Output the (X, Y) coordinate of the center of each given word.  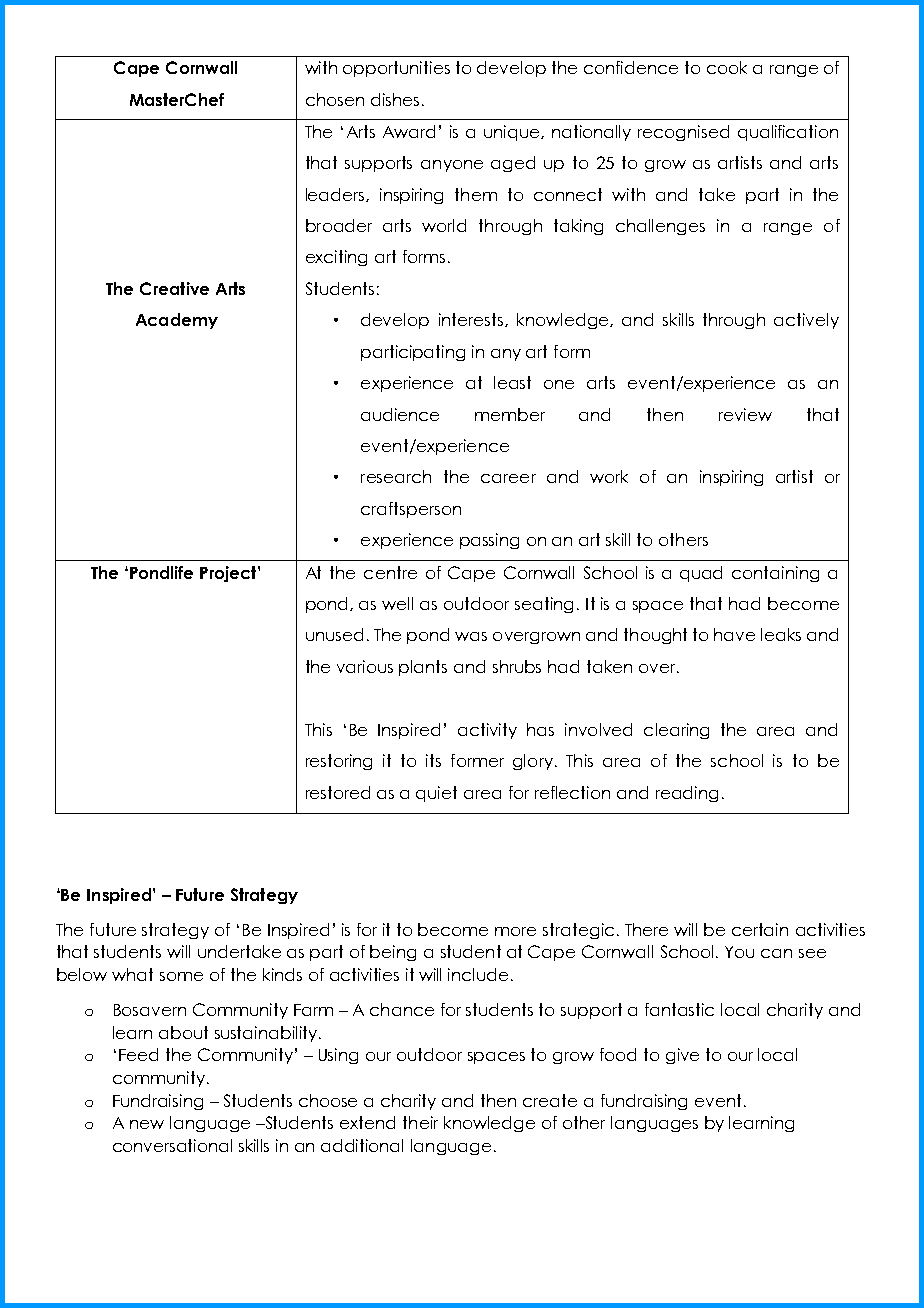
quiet (436, 794)
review (745, 414)
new (147, 1124)
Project (229, 574)
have (734, 634)
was (471, 636)
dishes (395, 99)
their (420, 1122)
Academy (177, 321)
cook (727, 67)
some (181, 976)
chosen (335, 99)
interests (472, 320)
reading (687, 794)
